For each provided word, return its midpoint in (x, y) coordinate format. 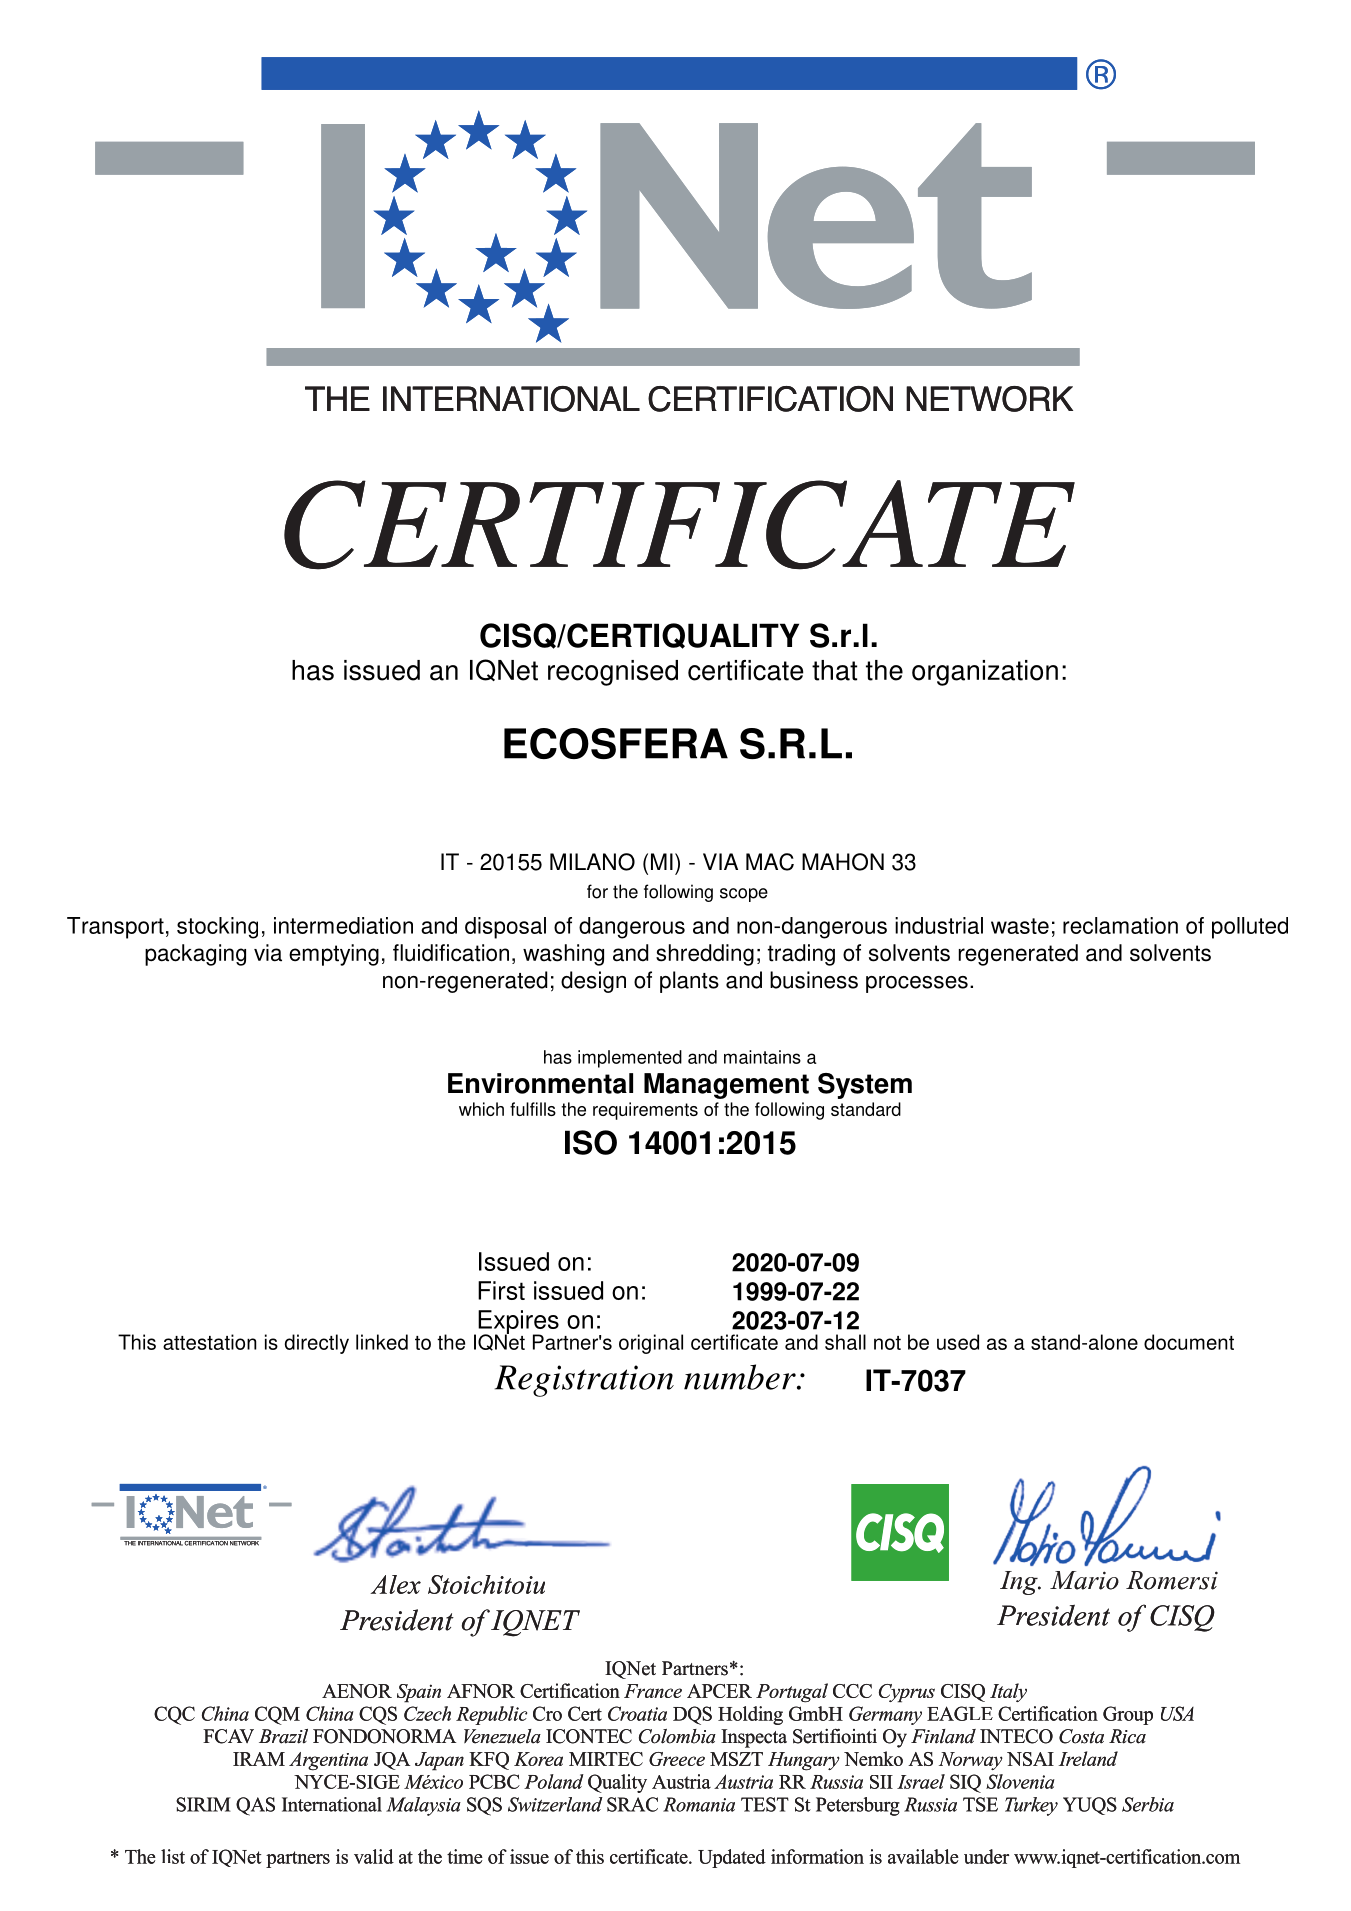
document (1189, 1342)
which (481, 1109)
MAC (770, 862)
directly (317, 1344)
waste (1020, 926)
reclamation (1120, 925)
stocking (217, 928)
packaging (195, 955)
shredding (705, 955)
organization (985, 673)
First (501, 1290)
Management (726, 1086)
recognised (613, 673)
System (865, 1086)
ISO (591, 1142)
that (834, 670)
